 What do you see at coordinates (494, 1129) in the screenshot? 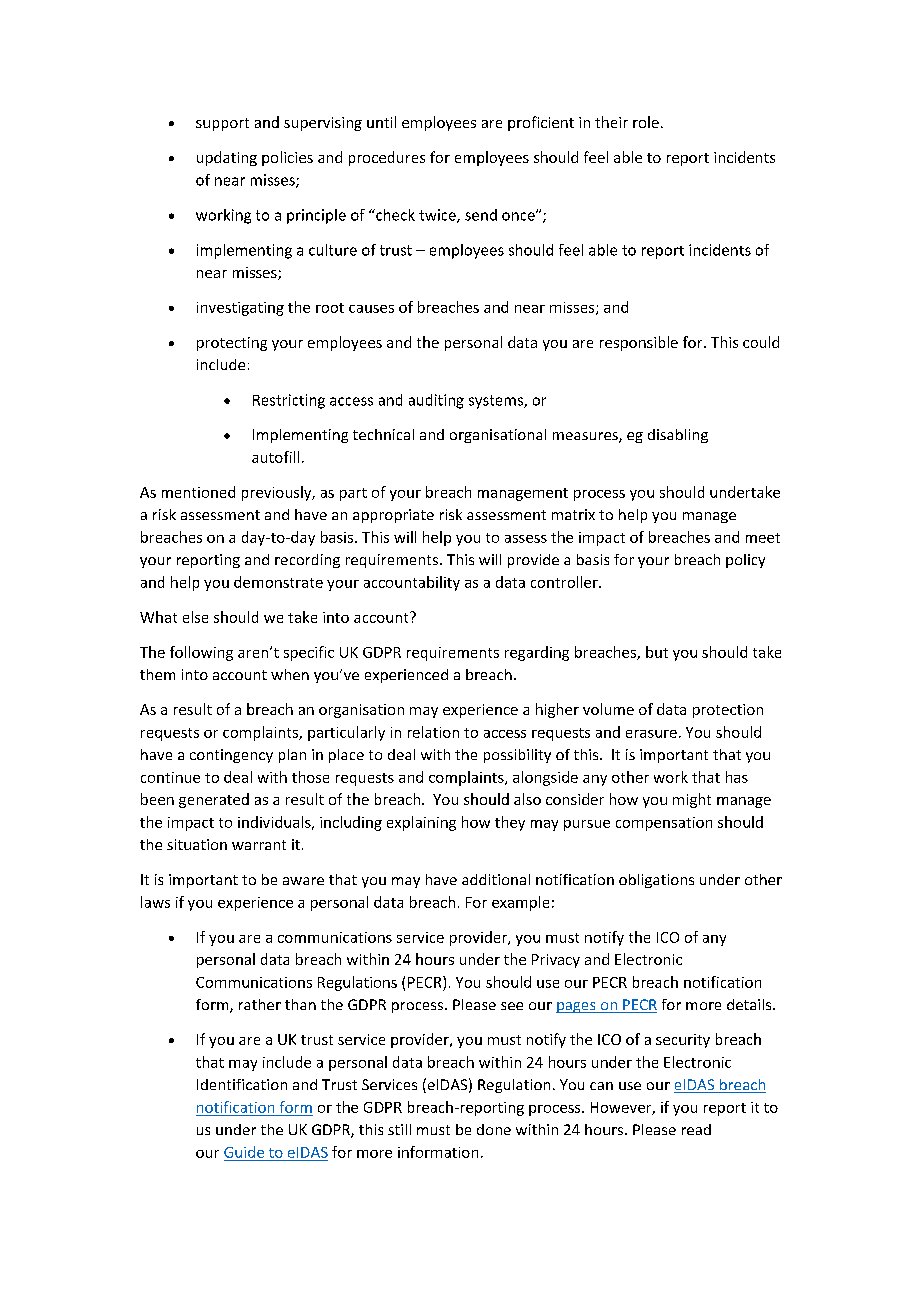
I see `done` at bounding box center [494, 1129].
